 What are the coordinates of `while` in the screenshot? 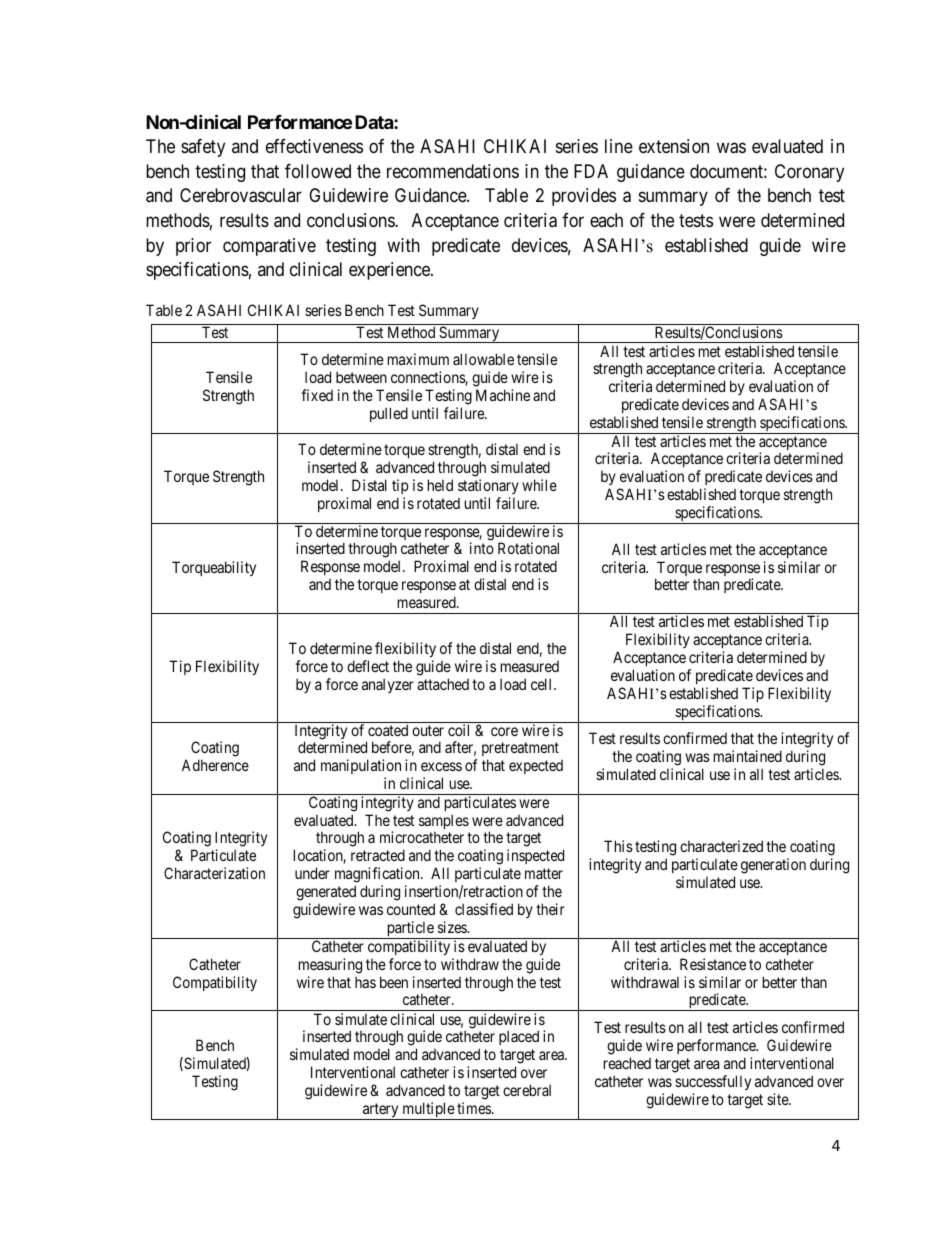 It's located at (539, 485).
